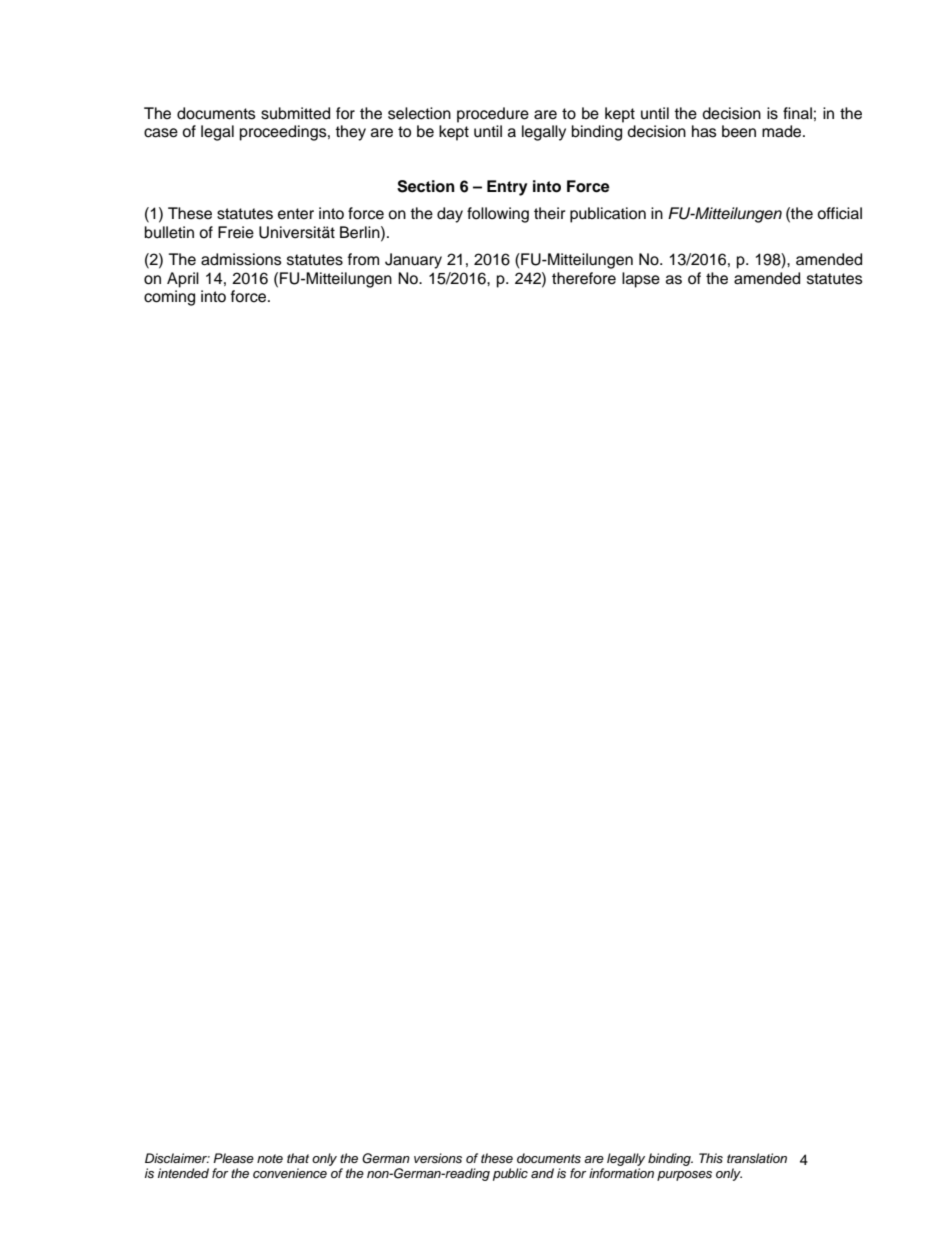 The height and width of the screenshot is (1233, 952). What do you see at coordinates (584, 278) in the screenshot?
I see `therefore` at bounding box center [584, 278].
